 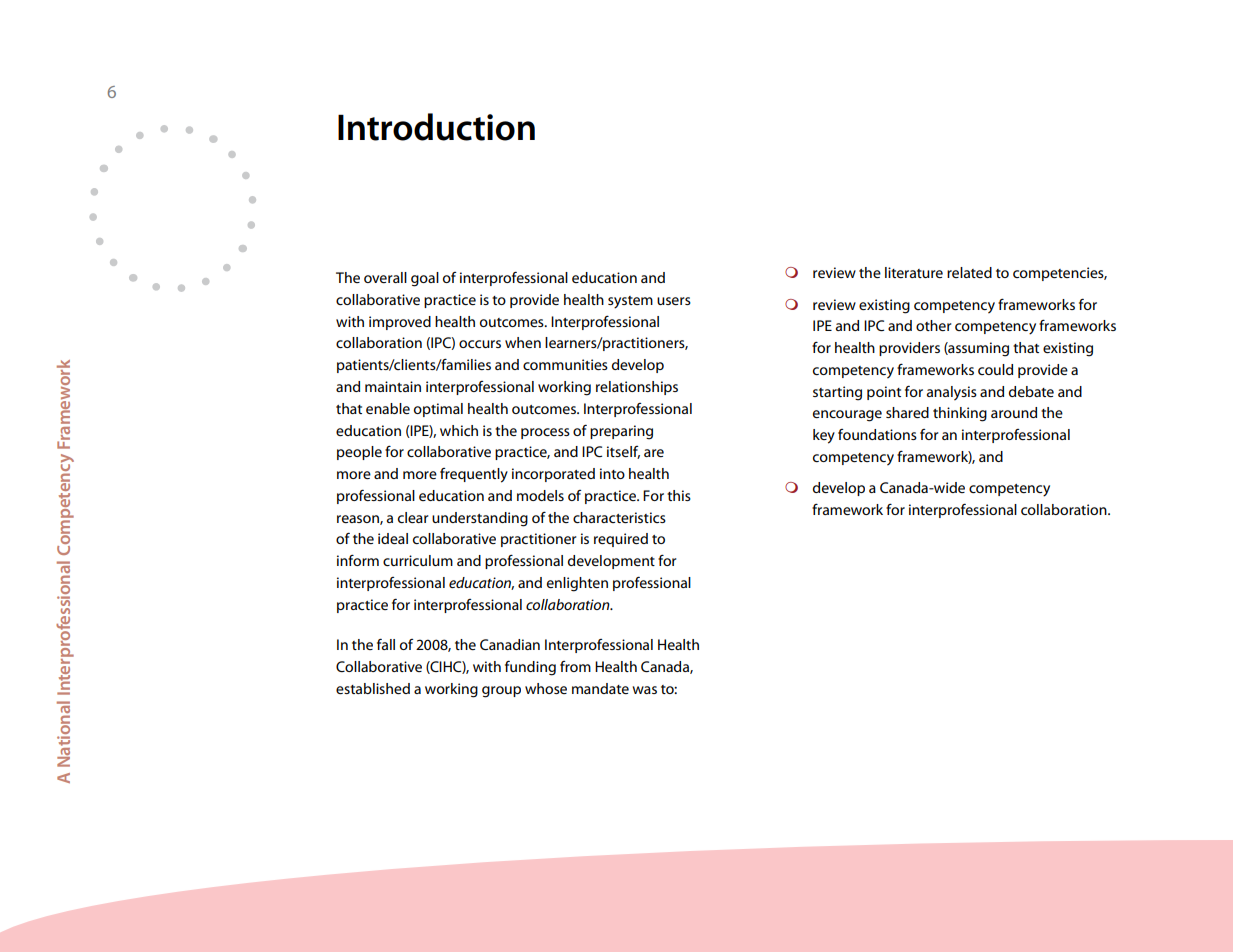 I want to click on optimal, so click(x=438, y=410).
